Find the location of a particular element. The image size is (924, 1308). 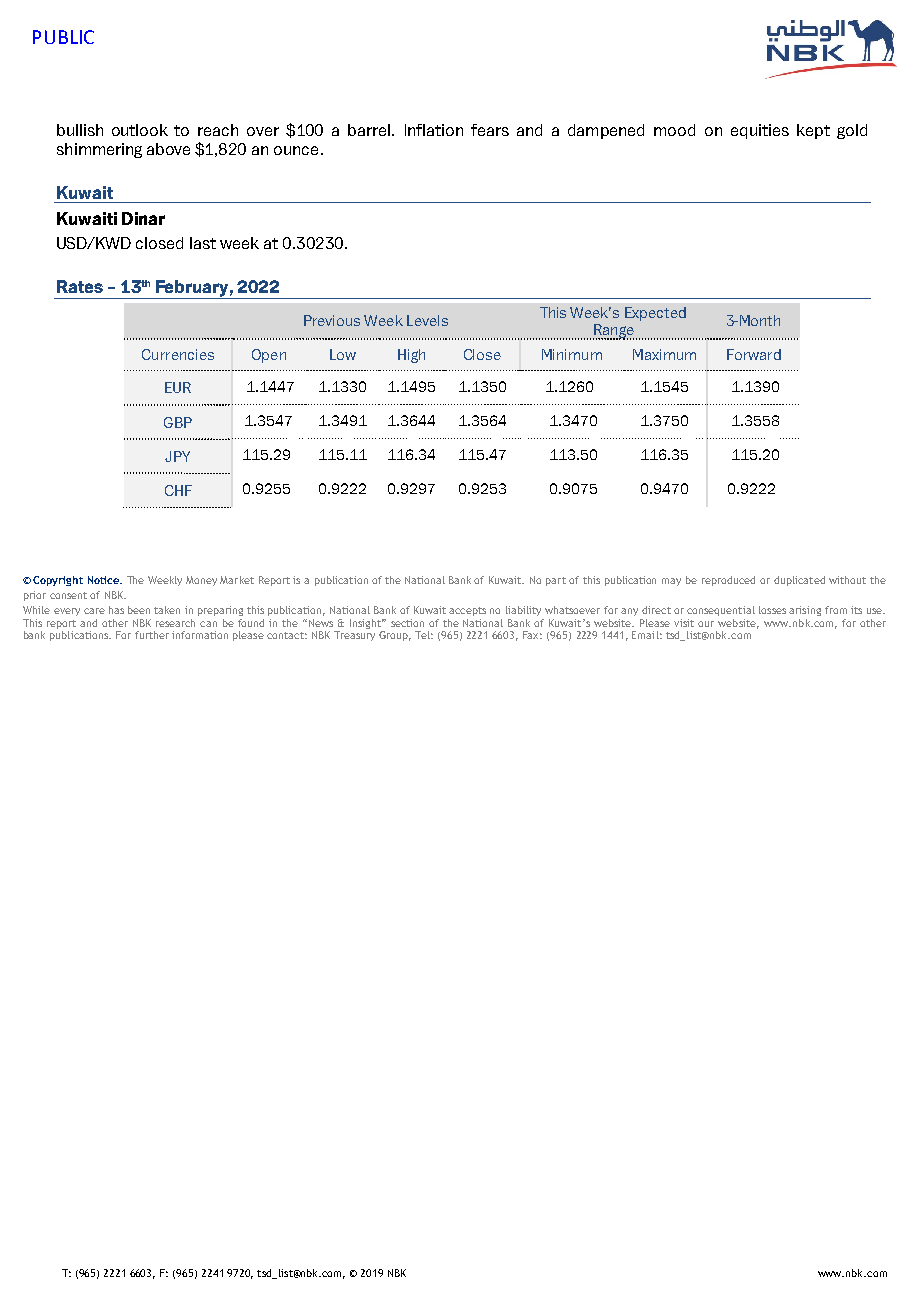

duplicated is located at coordinates (799, 581).
